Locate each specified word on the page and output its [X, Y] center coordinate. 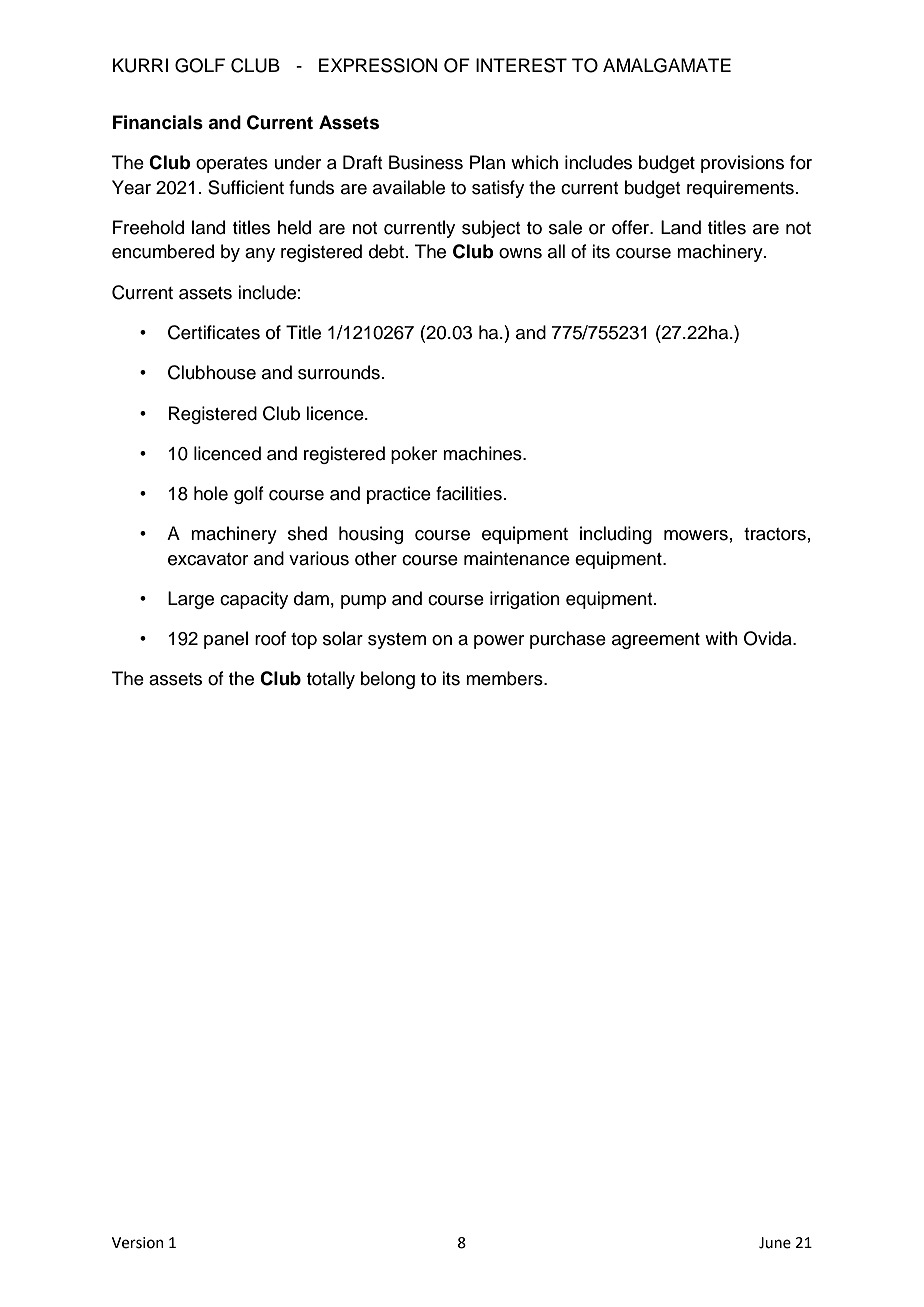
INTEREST [521, 65]
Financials [158, 122]
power [499, 642]
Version [138, 1243]
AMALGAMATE [667, 65]
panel [226, 640]
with [721, 638]
